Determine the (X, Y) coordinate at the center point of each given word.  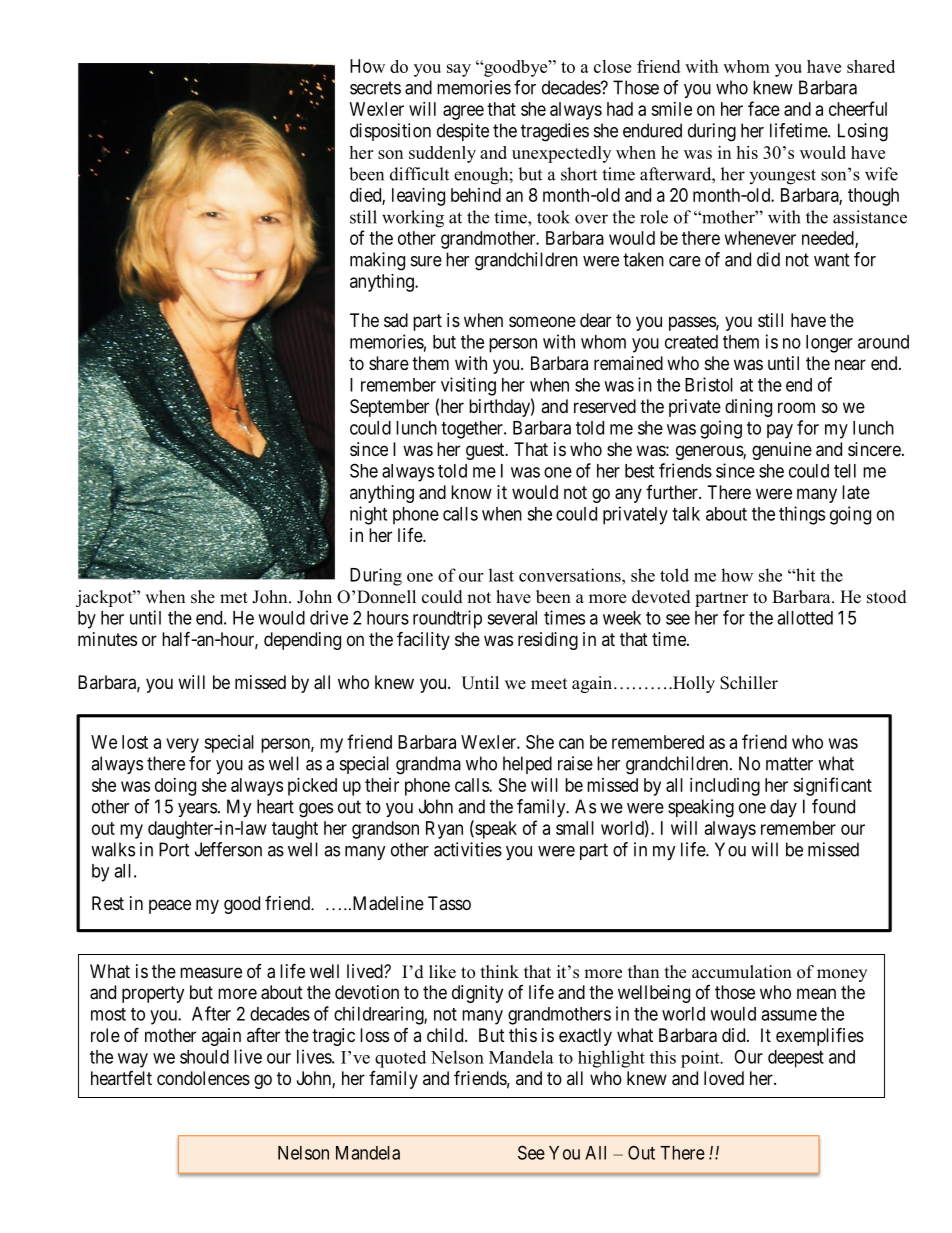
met (234, 598)
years (197, 810)
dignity (477, 994)
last (501, 575)
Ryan (444, 830)
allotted (805, 618)
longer (829, 344)
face (764, 108)
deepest (796, 1059)
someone (542, 321)
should (204, 1057)
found (833, 806)
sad (396, 320)
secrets (375, 88)
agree (463, 112)
